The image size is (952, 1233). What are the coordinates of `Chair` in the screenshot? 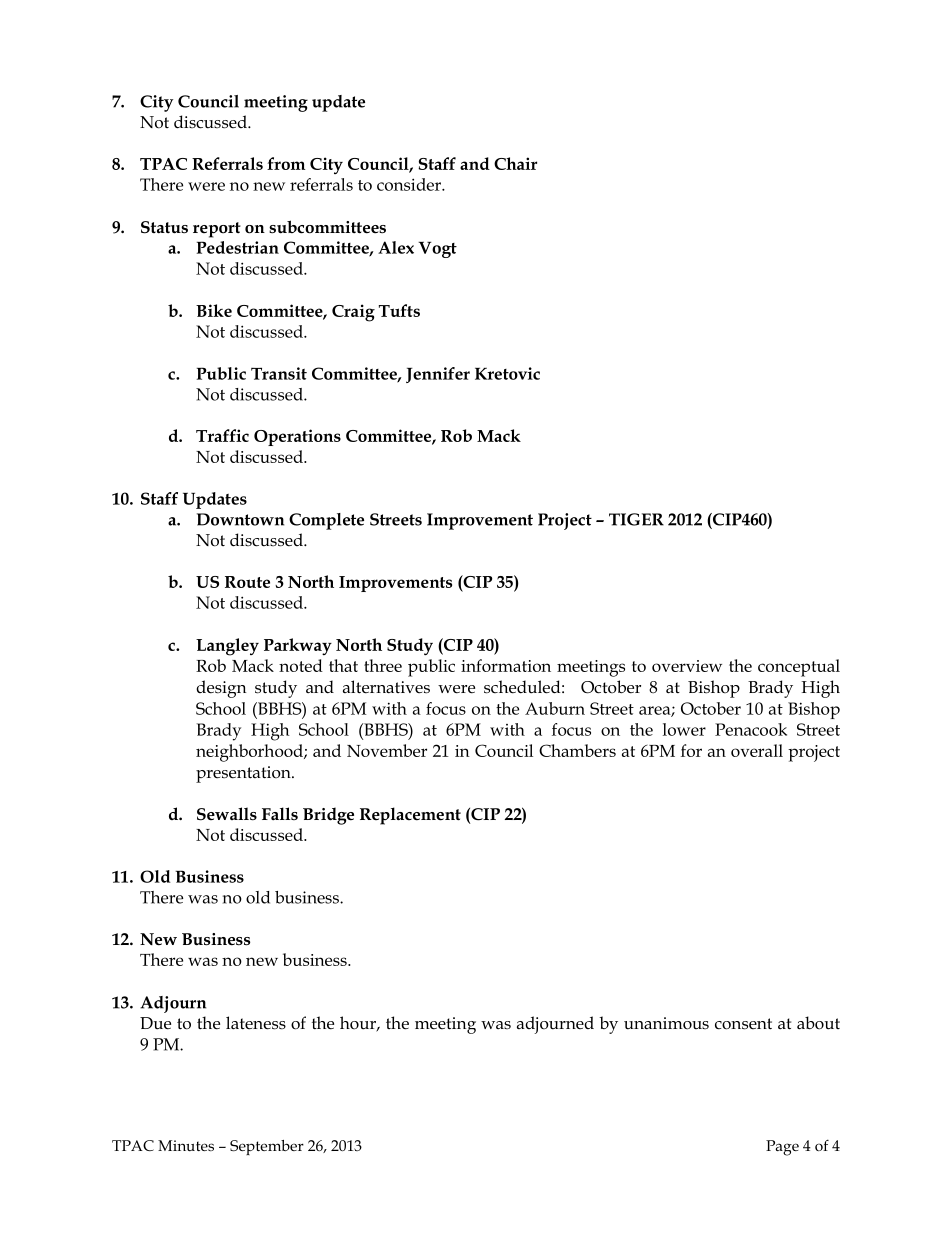 It's located at (515, 163).
